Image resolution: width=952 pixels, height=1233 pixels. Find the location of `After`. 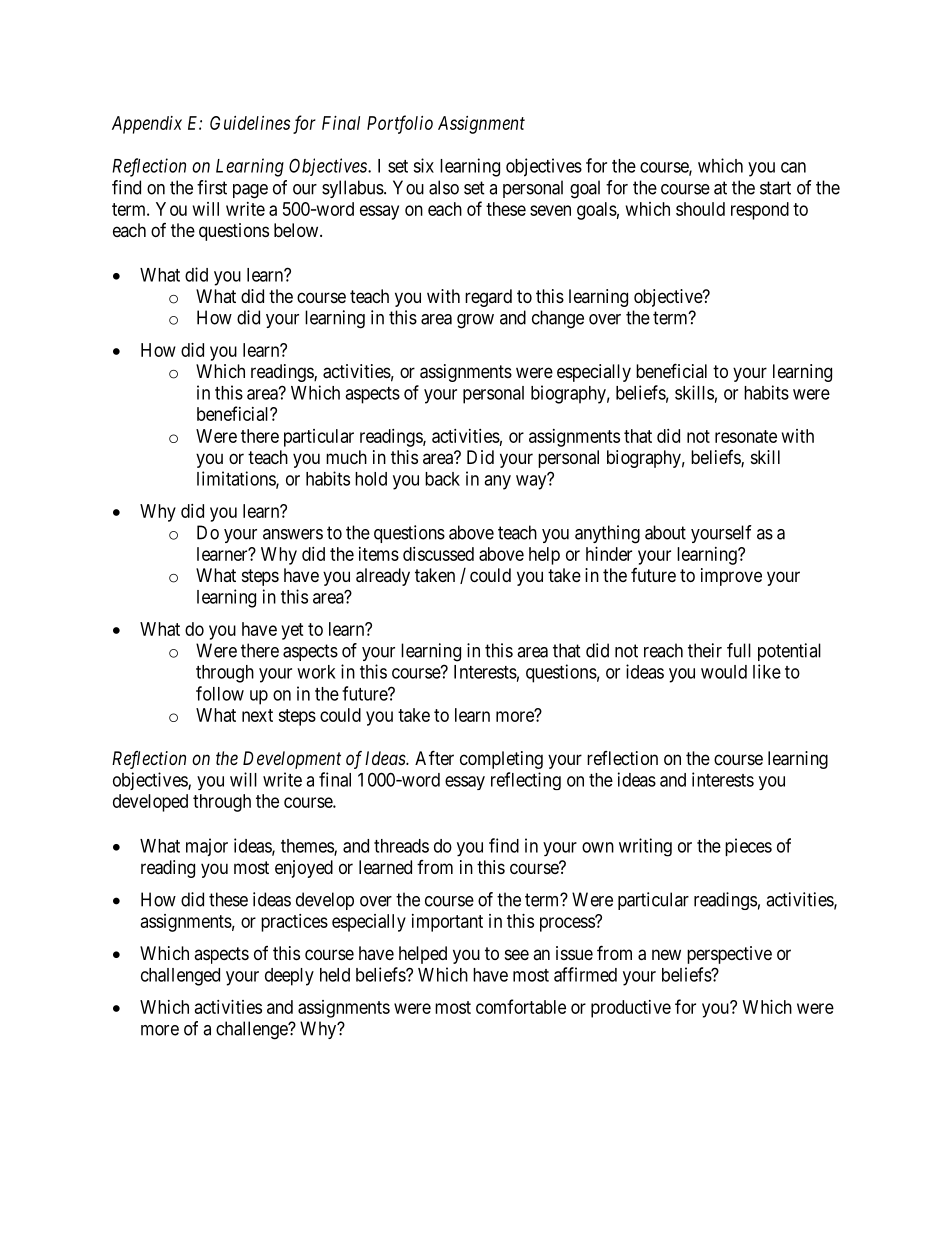

After is located at coordinates (434, 757).
